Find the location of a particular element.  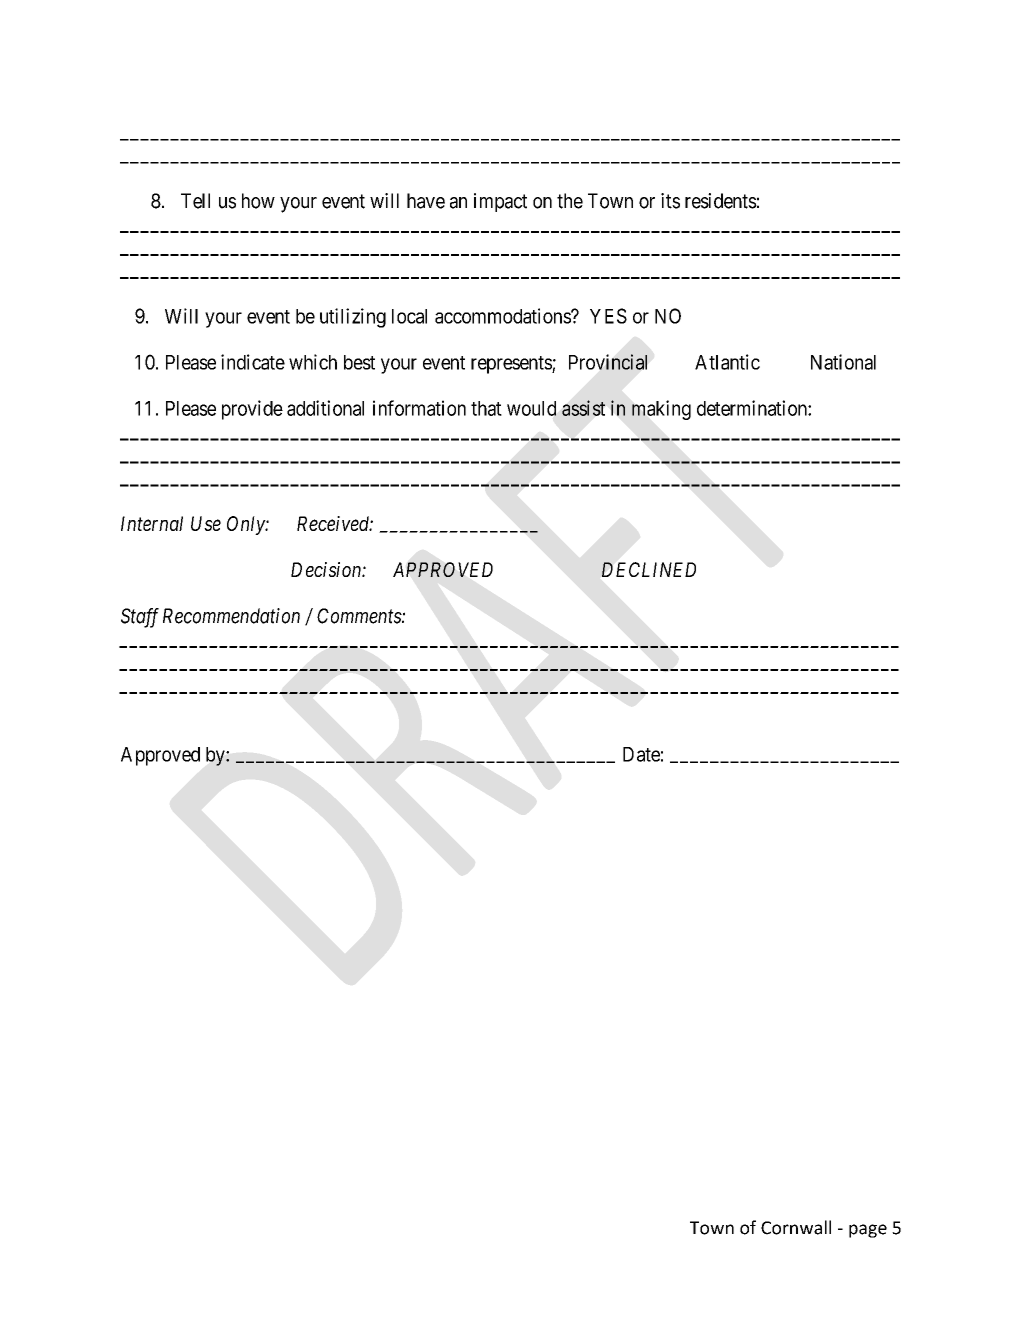

Recommendation is located at coordinates (231, 616).
